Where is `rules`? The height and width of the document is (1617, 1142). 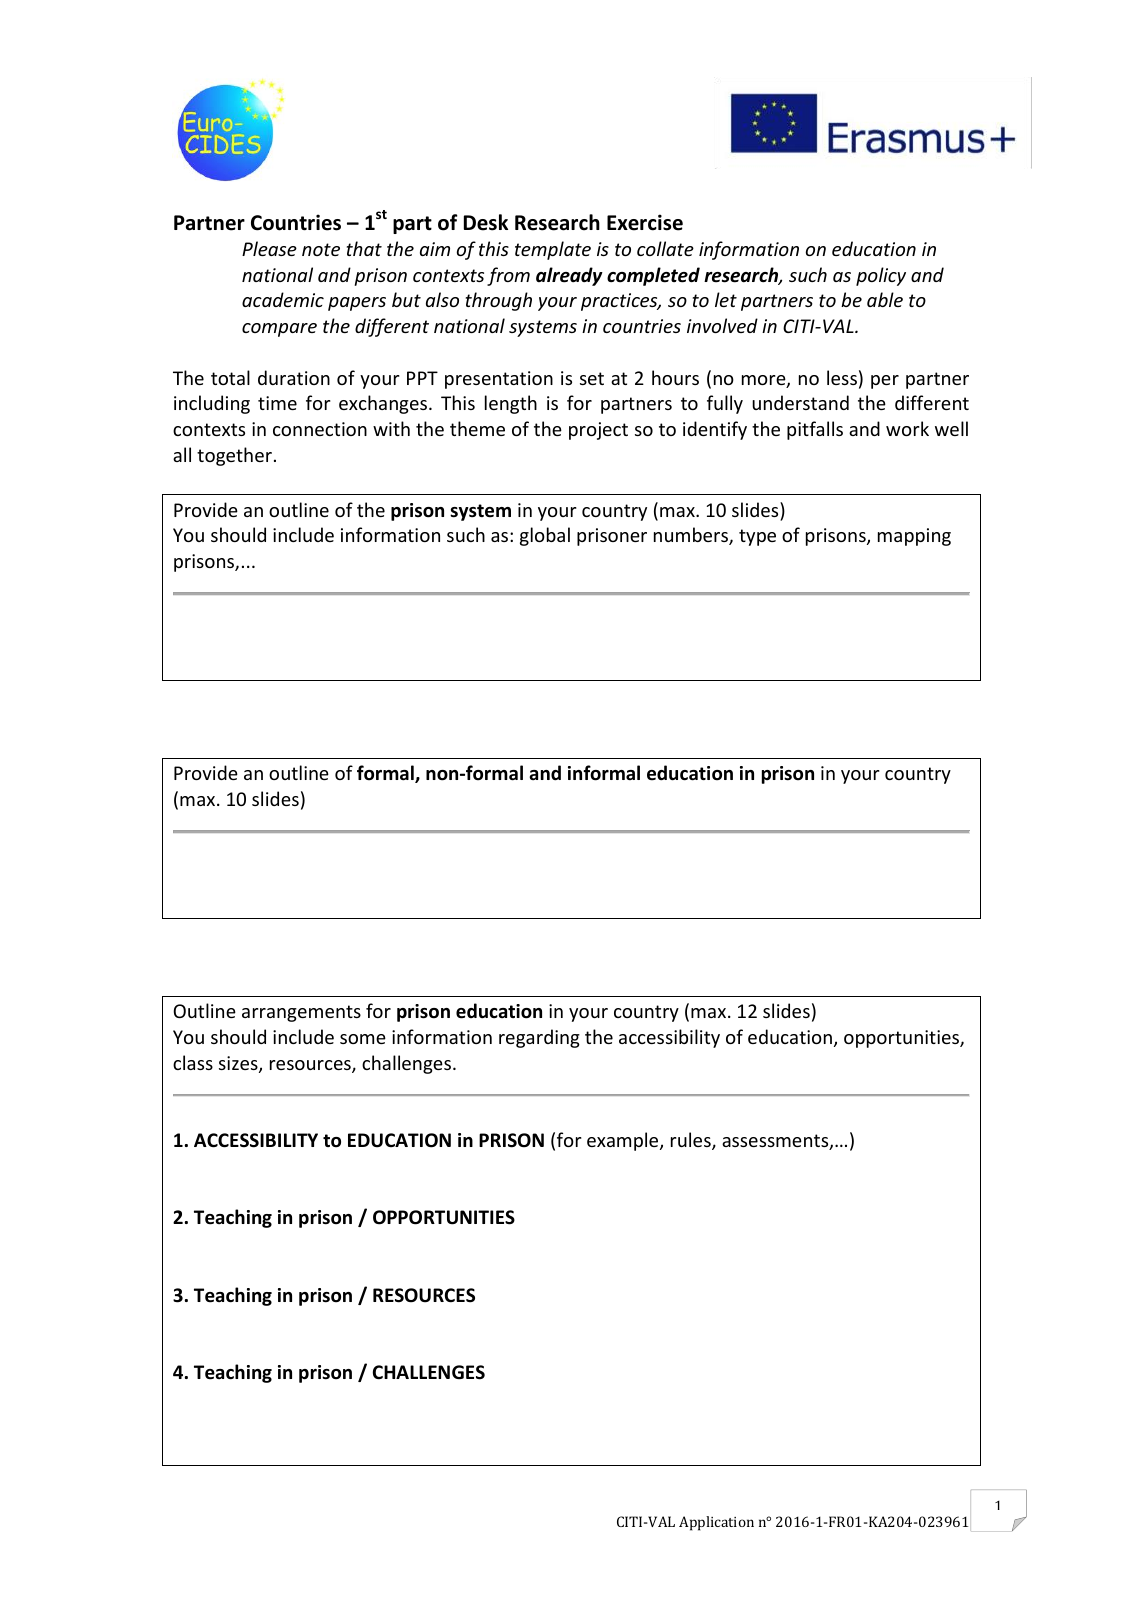
rules is located at coordinates (692, 1141).
